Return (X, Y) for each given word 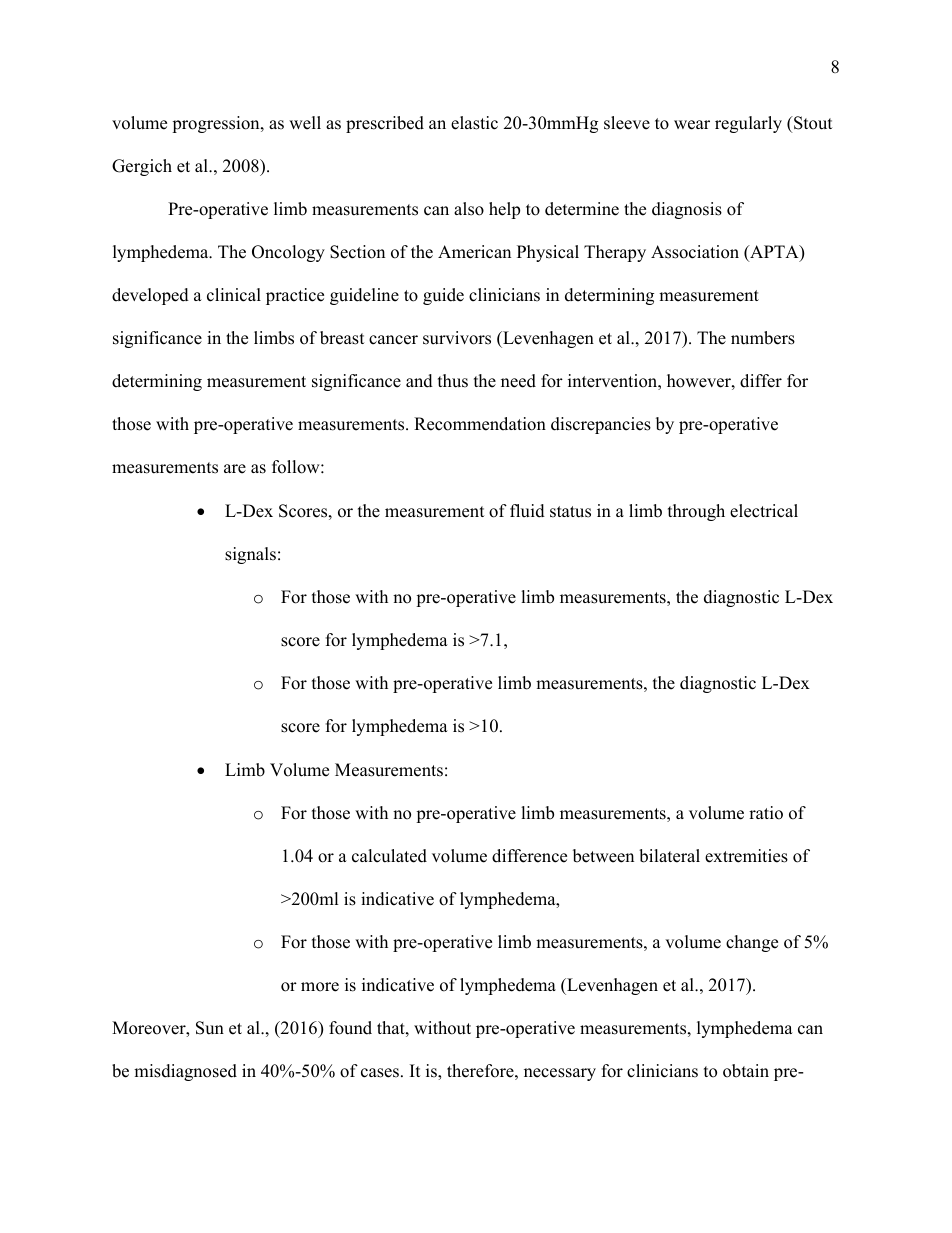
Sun (210, 1028)
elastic (474, 123)
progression (217, 124)
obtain (746, 1071)
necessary (560, 1074)
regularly (748, 124)
